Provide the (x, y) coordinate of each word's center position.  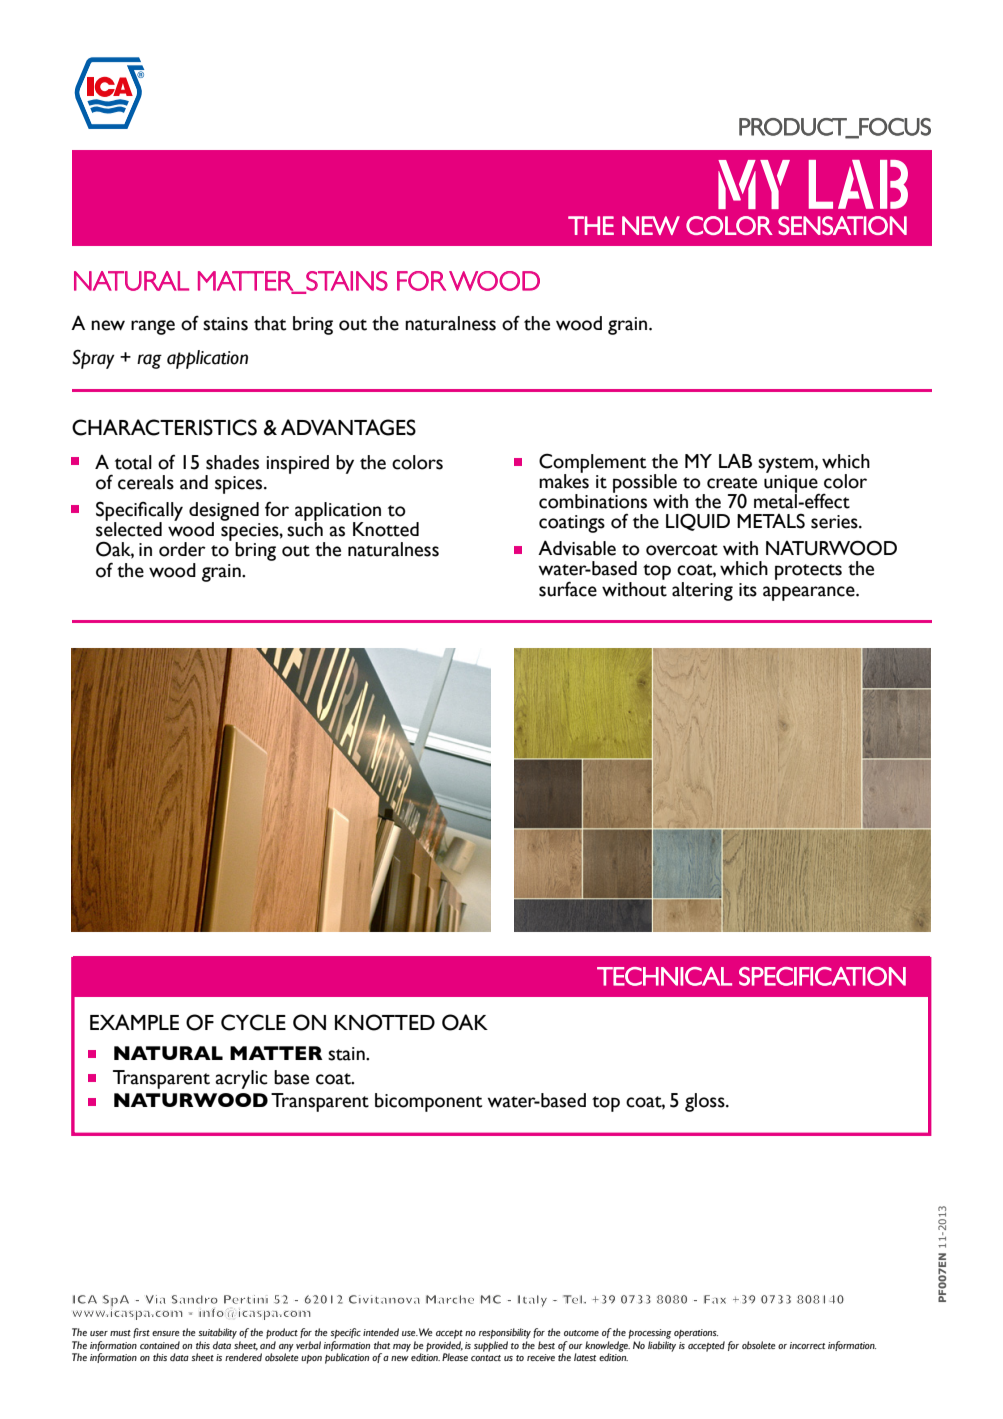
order (182, 549)
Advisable (577, 548)
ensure (166, 1333)
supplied (491, 1346)
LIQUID (698, 522)
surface (568, 589)
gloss (706, 1102)
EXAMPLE (134, 1022)
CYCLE (253, 1022)
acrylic (241, 1079)
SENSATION (842, 225)
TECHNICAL (664, 976)
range (153, 327)
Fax (715, 1299)
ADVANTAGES (348, 427)
